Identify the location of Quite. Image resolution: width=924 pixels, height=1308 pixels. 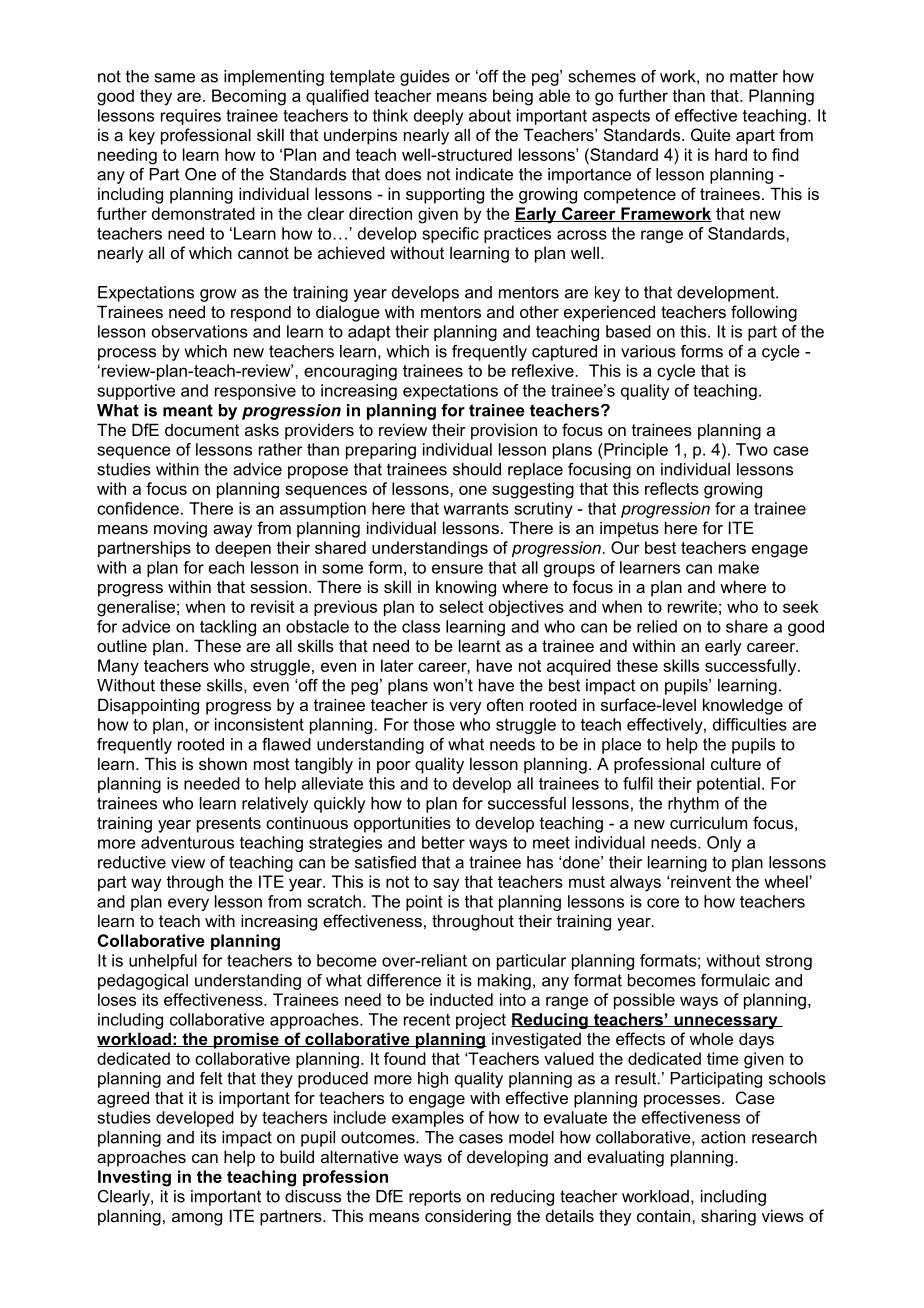
(711, 135).
